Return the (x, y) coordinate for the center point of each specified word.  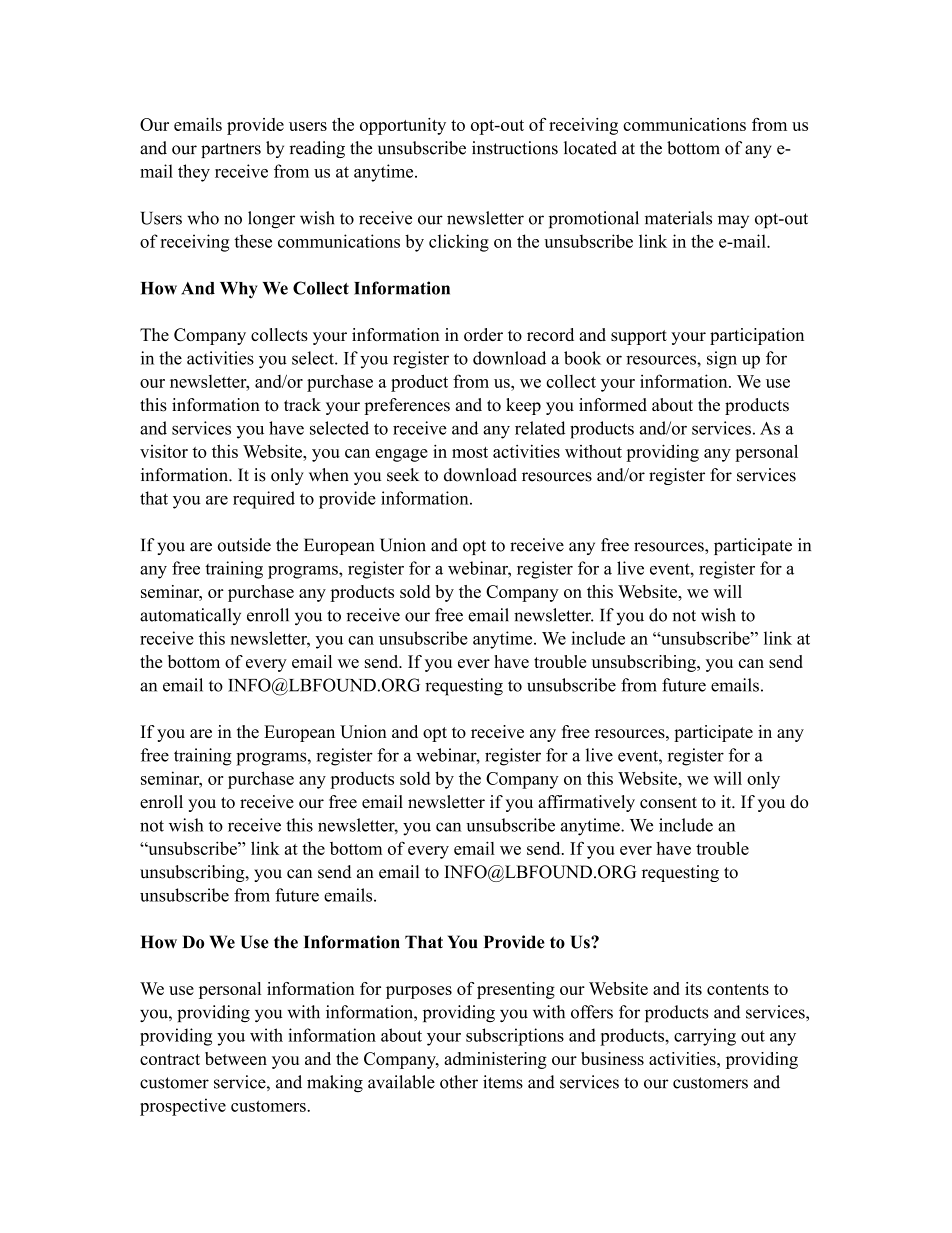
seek (403, 475)
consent (668, 803)
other (459, 1082)
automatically (190, 616)
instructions (515, 148)
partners (231, 150)
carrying (705, 1037)
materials (678, 218)
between (236, 1058)
